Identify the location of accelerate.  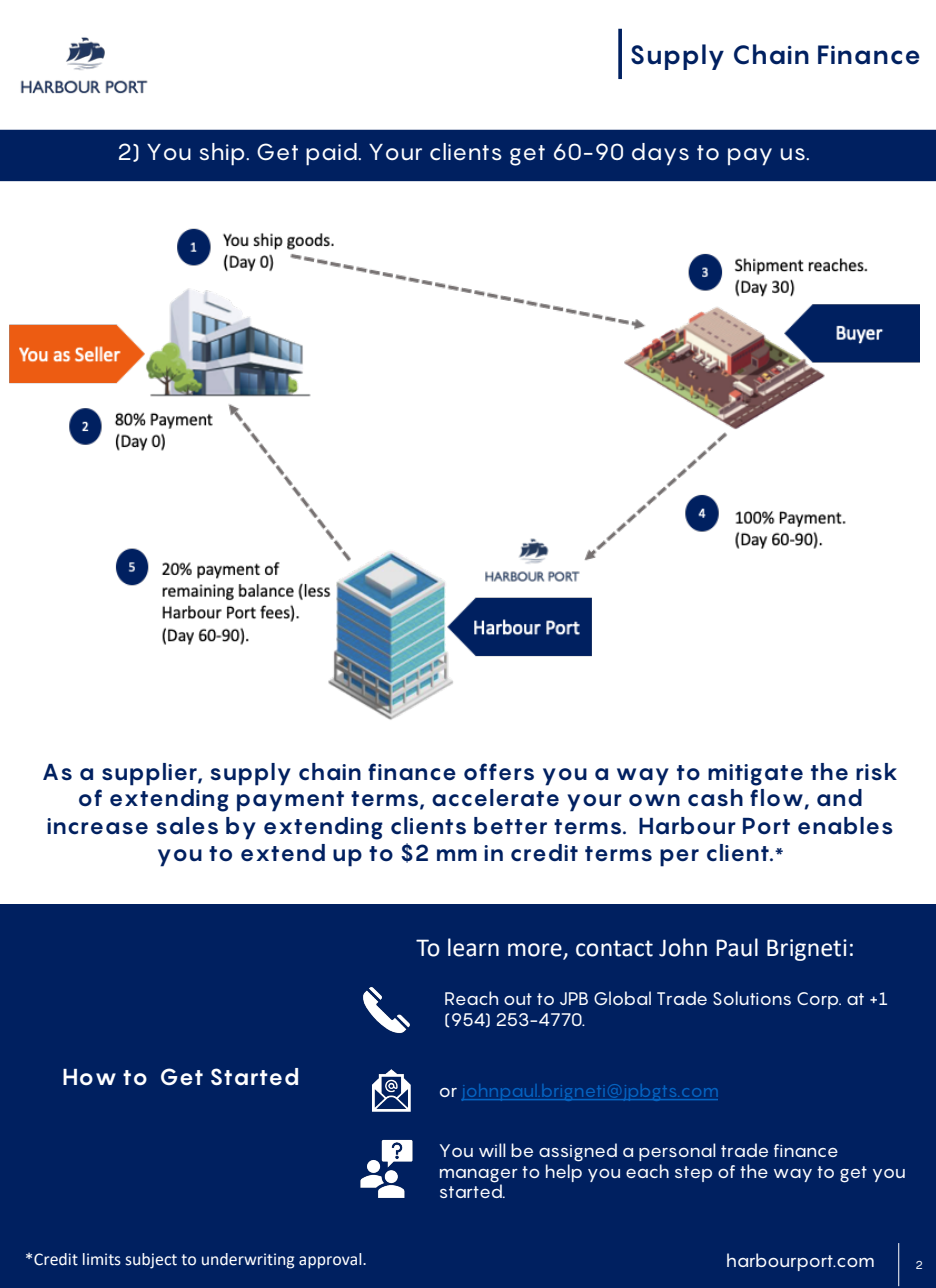
(495, 798).
